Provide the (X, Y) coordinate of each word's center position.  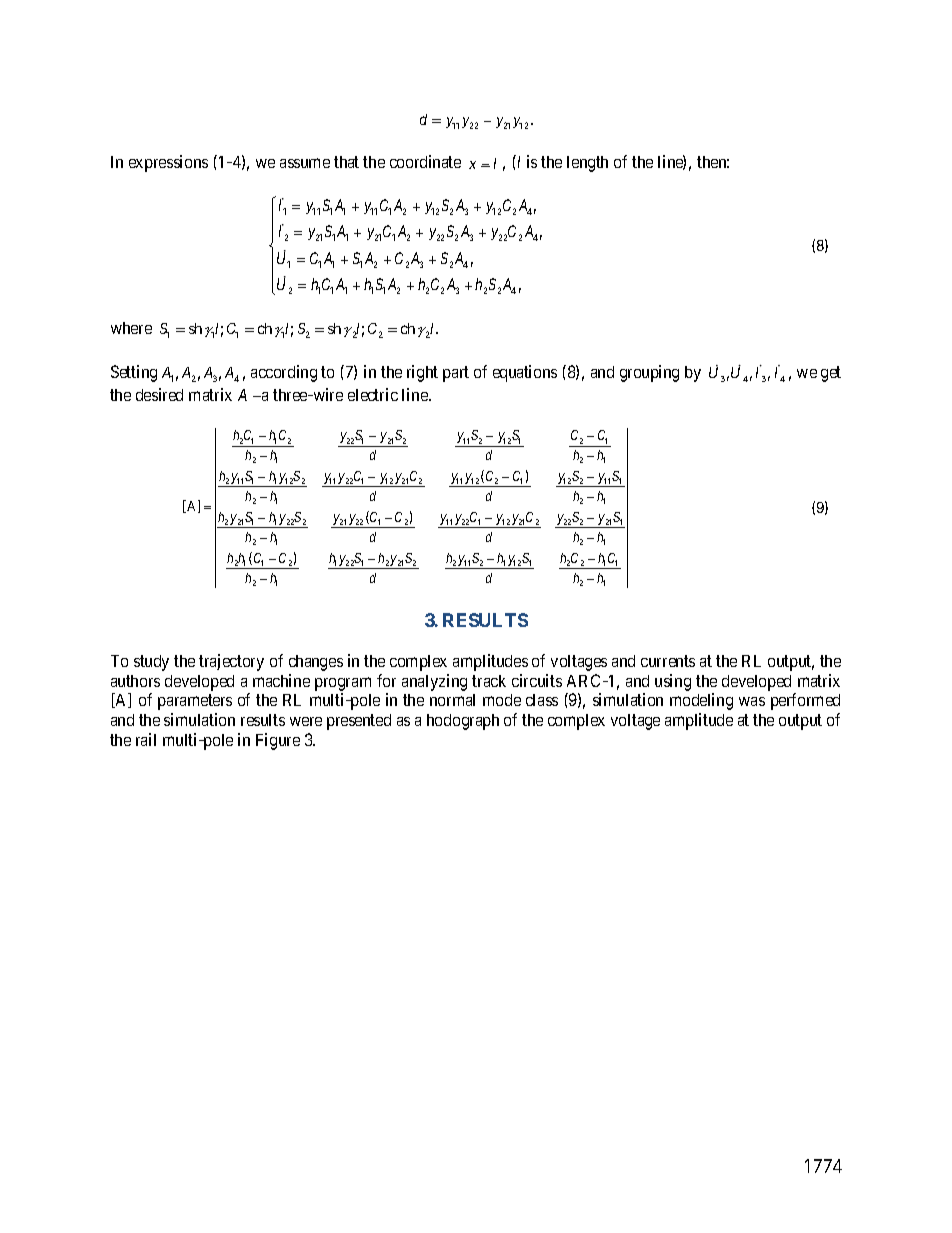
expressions (168, 163)
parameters (195, 702)
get (831, 374)
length (587, 164)
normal (452, 700)
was (752, 701)
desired (159, 394)
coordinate (425, 161)
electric (373, 394)
